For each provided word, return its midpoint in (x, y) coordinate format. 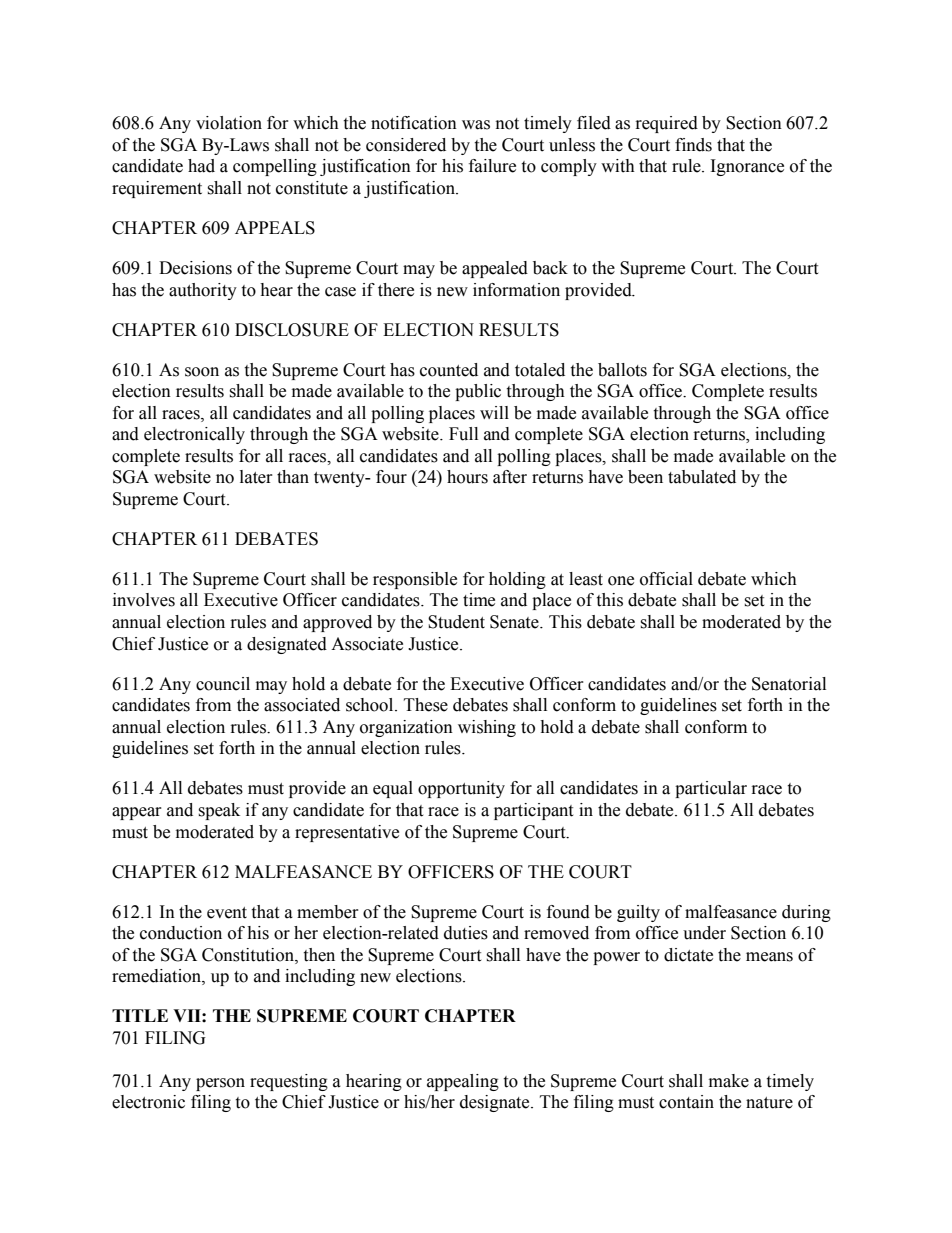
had (201, 166)
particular (711, 789)
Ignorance (747, 167)
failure (492, 166)
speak (219, 811)
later (256, 477)
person (220, 1084)
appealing (463, 1082)
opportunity (461, 789)
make (729, 1081)
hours (467, 477)
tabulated (702, 477)
